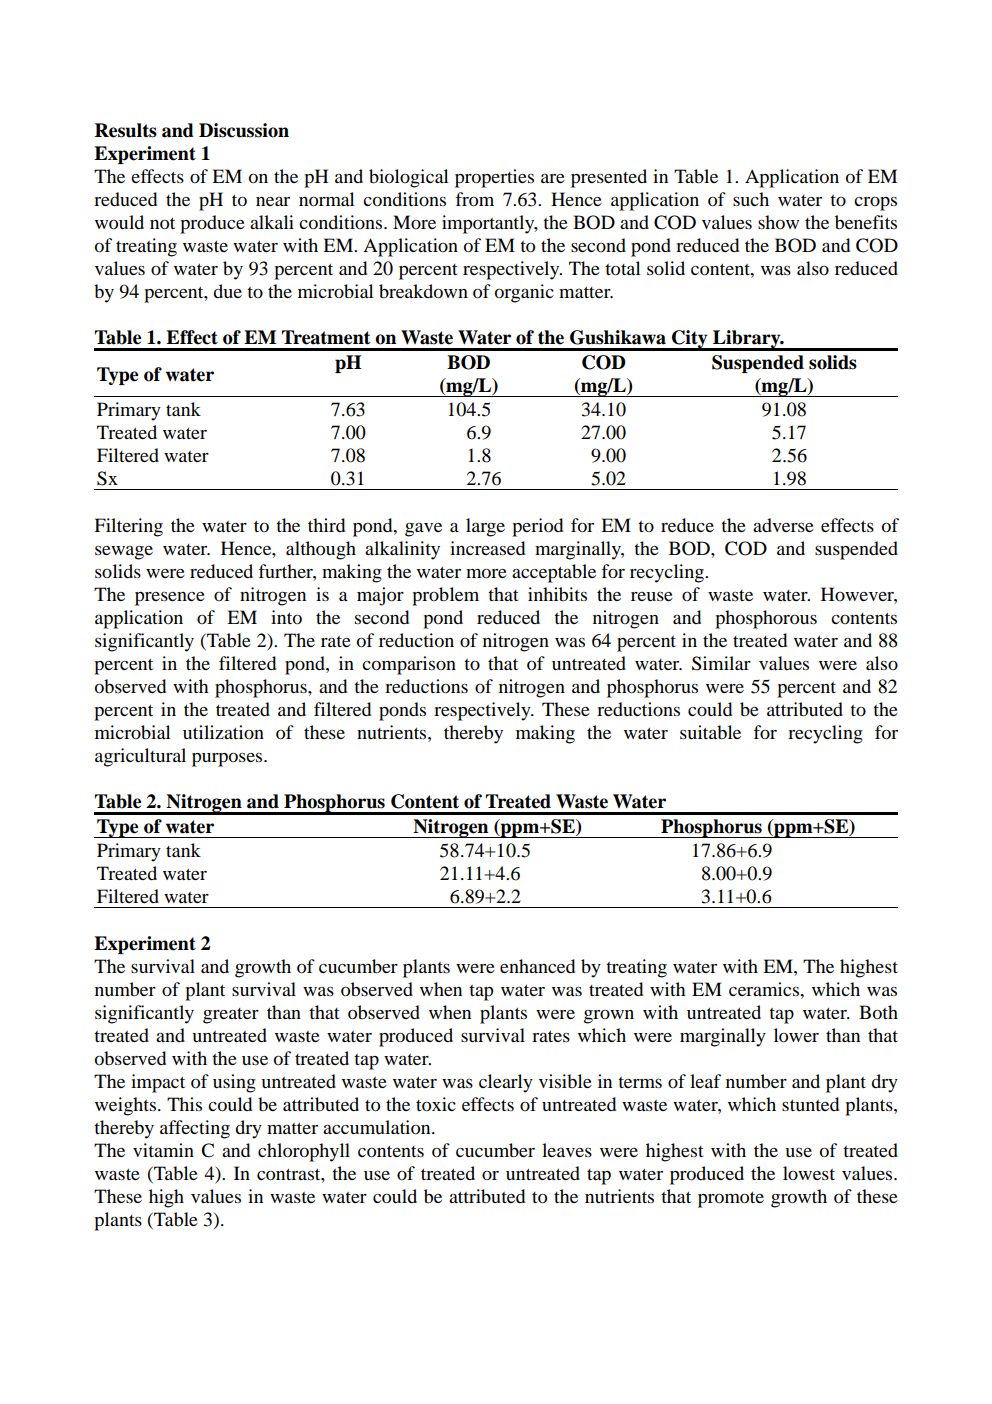  I want to click on leaves, so click(567, 1150).
